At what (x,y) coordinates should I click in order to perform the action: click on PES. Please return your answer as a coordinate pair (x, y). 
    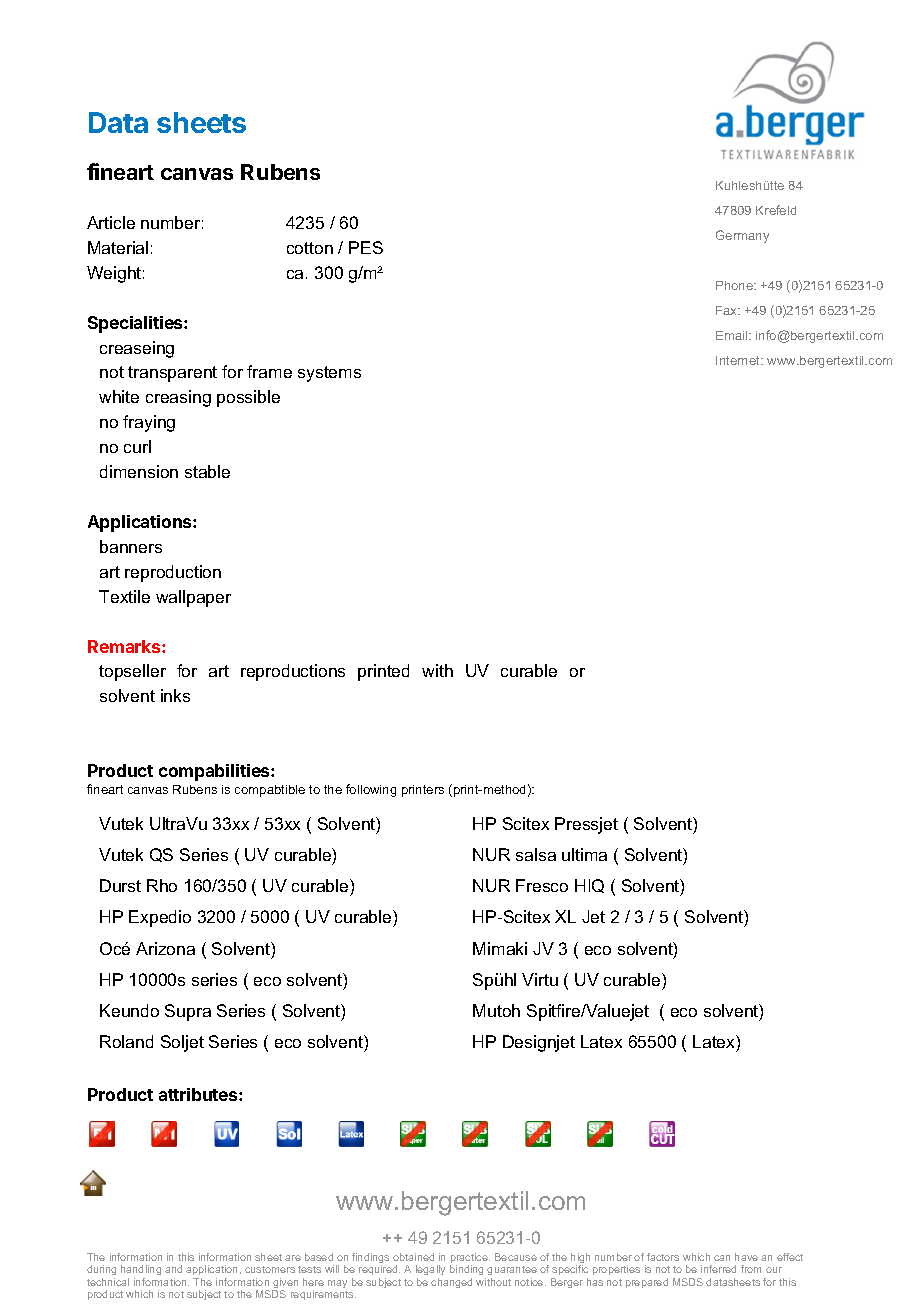
    Looking at the image, I should click on (366, 247).
